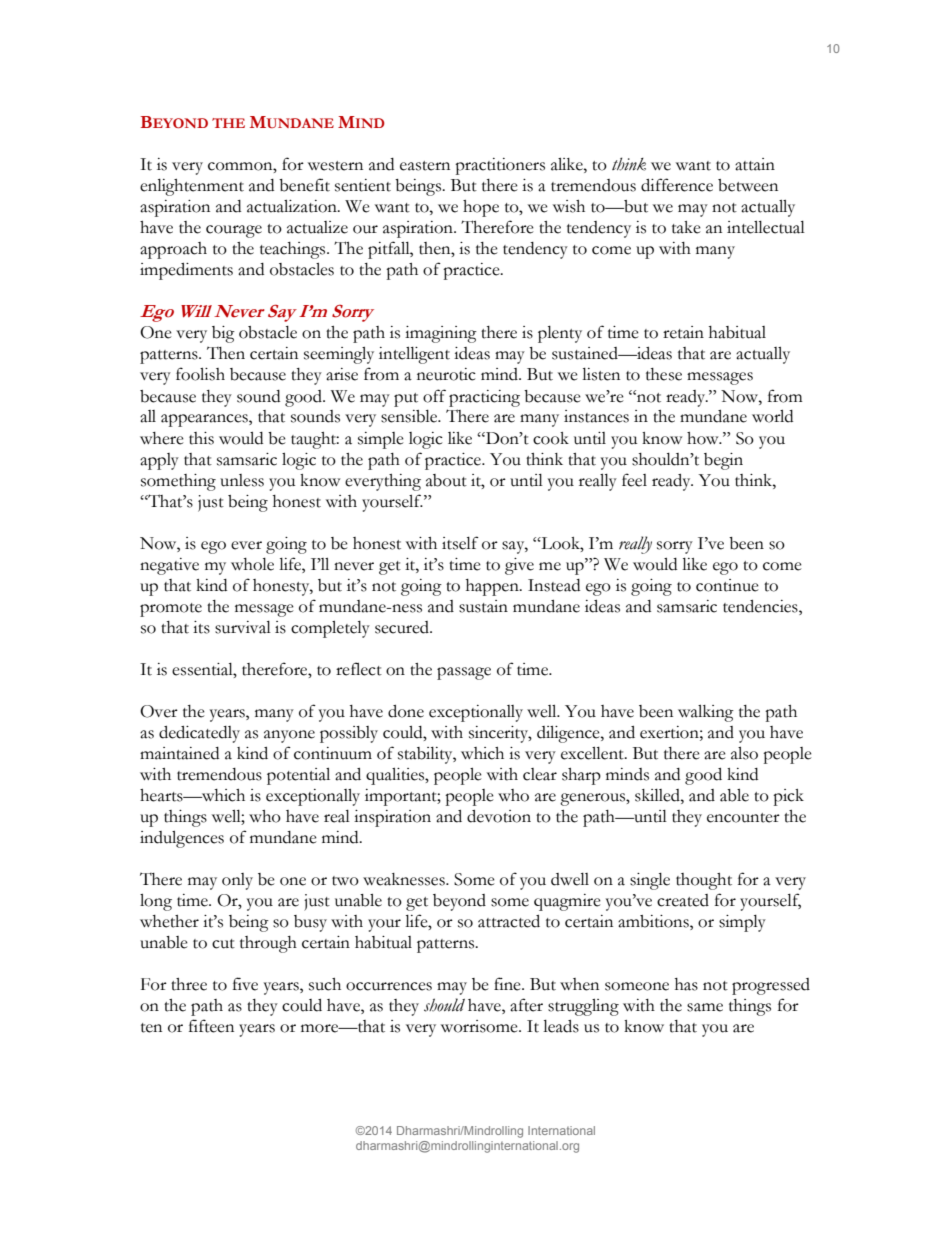  What do you see at coordinates (289, 736) in the screenshot?
I see `anyone` at bounding box center [289, 736].
